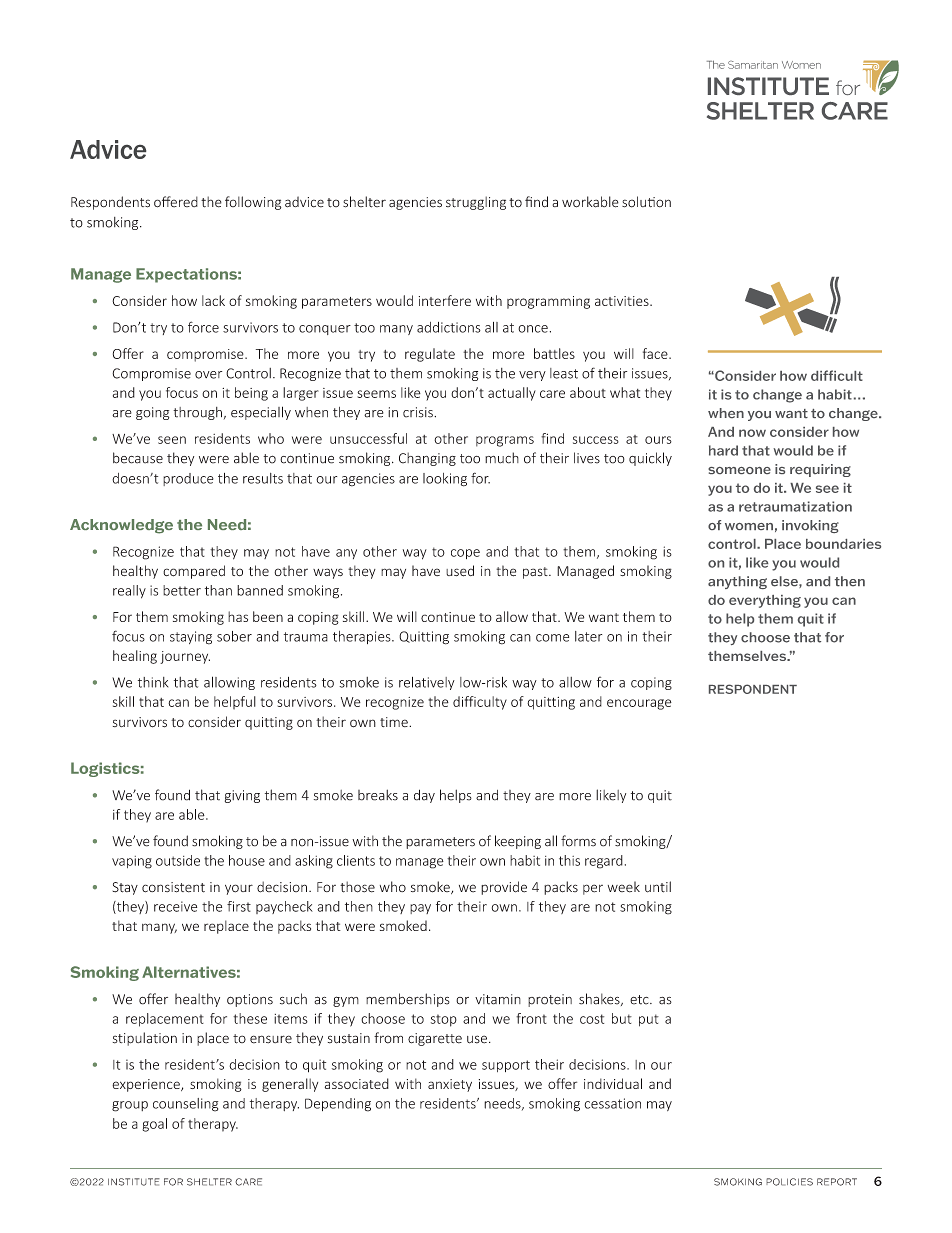 This screenshot has height=1233, width=952. I want to click on following, so click(253, 203).
